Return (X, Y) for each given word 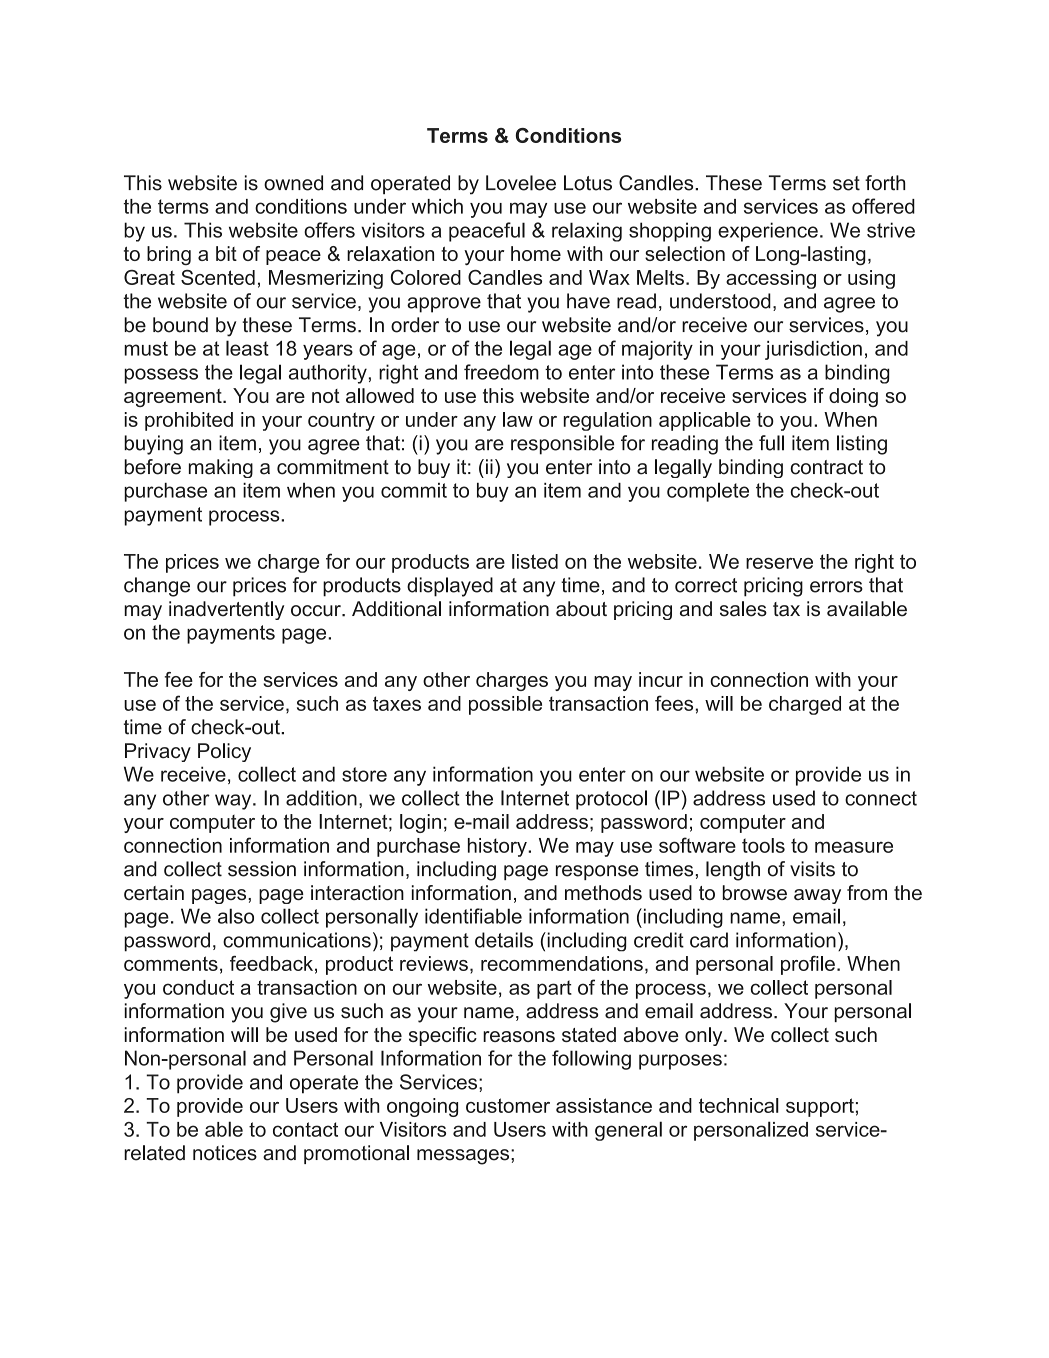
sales (743, 609)
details (504, 940)
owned (293, 183)
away (817, 896)
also (236, 916)
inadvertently (226, 610)
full (771, 443)
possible (505, 705)
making (221, 468)
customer (508, 1105)
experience (768, 232)
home (536, 253)
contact (305, 1129)
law (518, 419)
